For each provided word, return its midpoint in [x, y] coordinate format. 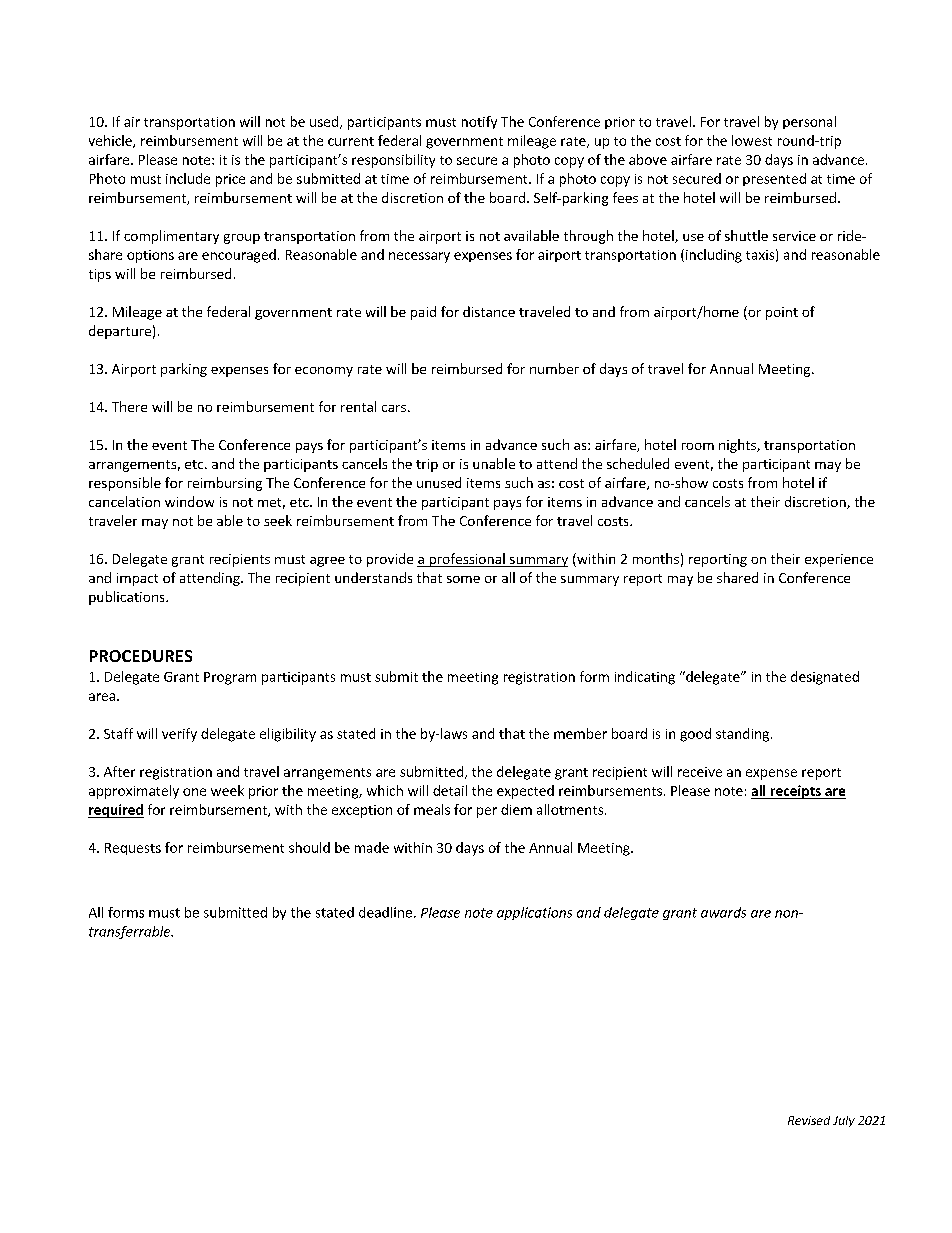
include [188, 178]
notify [479, 122]
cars [394, 408]
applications [534, 913]
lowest [752, 140]
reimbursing [225, 484]
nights [738, 446]
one [194, 792]
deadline [387, 912]
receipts [795, 792]
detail [450, 790]
